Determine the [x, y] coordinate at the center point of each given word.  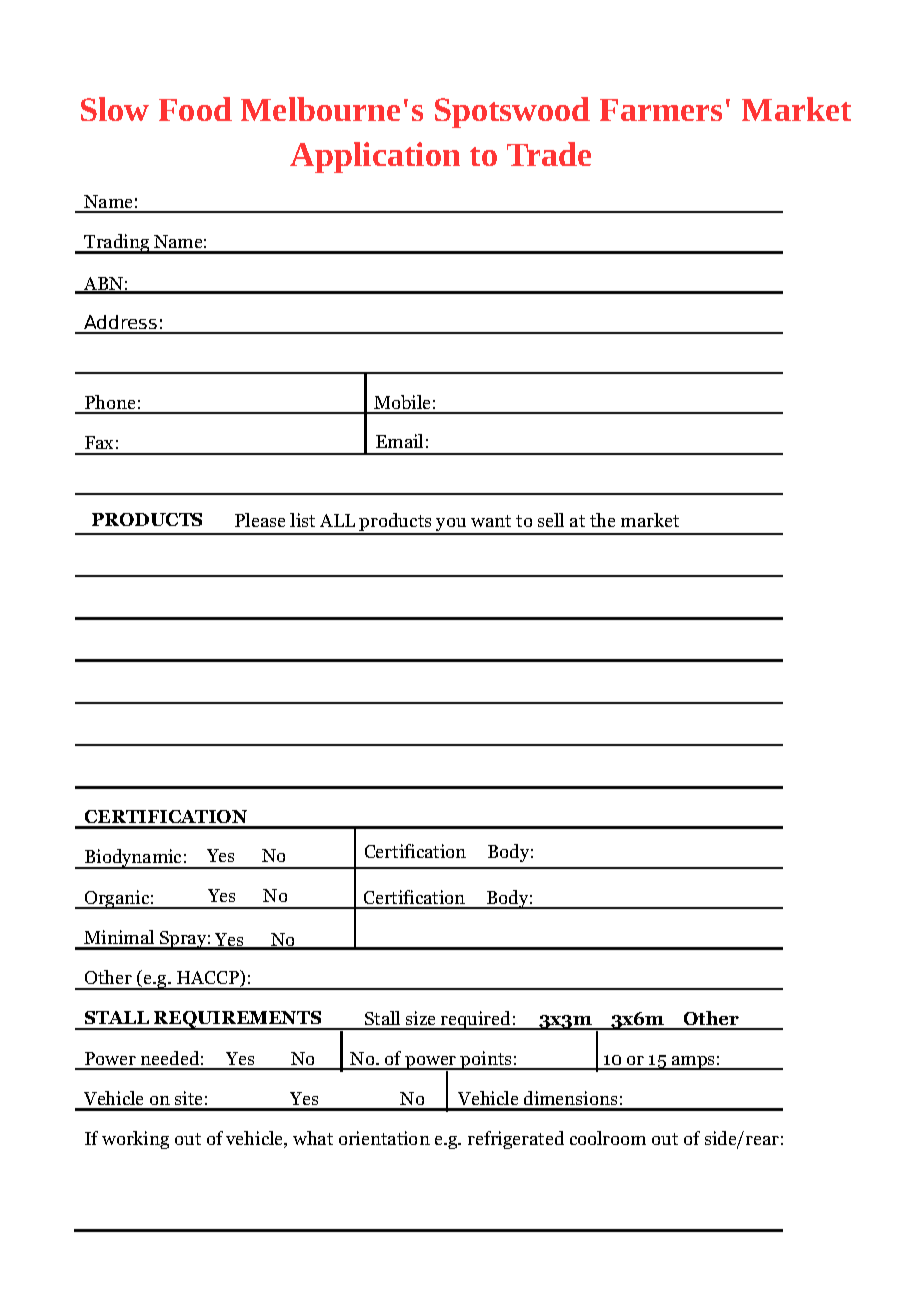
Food [195, 109]
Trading [117, 244]
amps [693, 1063]
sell [551, 520]
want [491, 521]
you [451, 526]
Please [260, 520]
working [135, 1140]
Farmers [661, 110]
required [476, 1020]
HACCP [209, 978]
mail [405, 441]
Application [375, 157]
